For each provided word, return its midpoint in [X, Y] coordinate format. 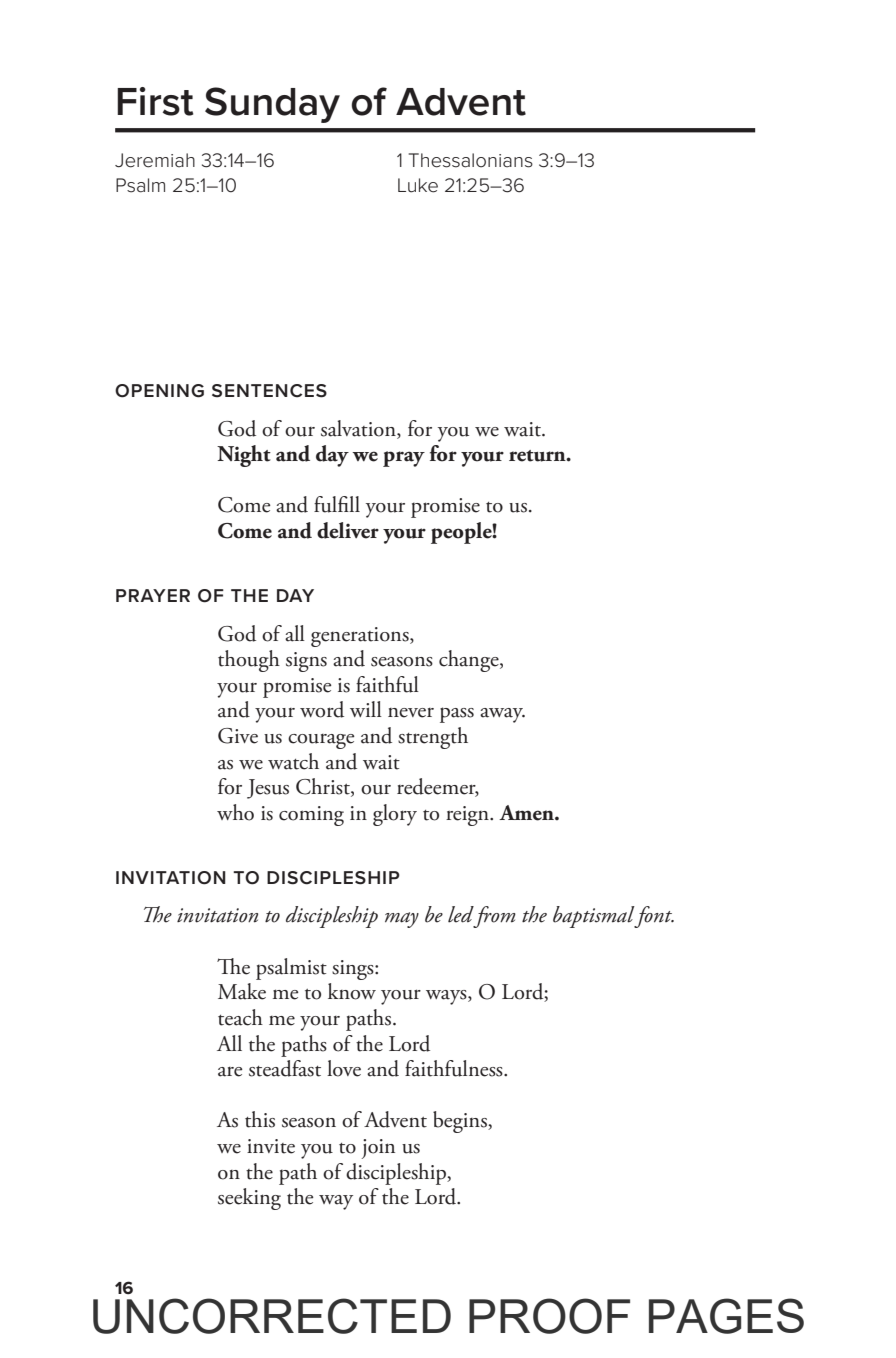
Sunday [272, 105]
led [461, 914]
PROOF [549, 1316]
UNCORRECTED [272, 1316]
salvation [359, 428]
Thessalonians [471, 160]
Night [244, 456]
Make [242, 991]
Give [238, 736]
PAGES [726, 1316]
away [502, 715]
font [654, 917]
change [470, 661]
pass [457, 715]
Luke [418, 185]
